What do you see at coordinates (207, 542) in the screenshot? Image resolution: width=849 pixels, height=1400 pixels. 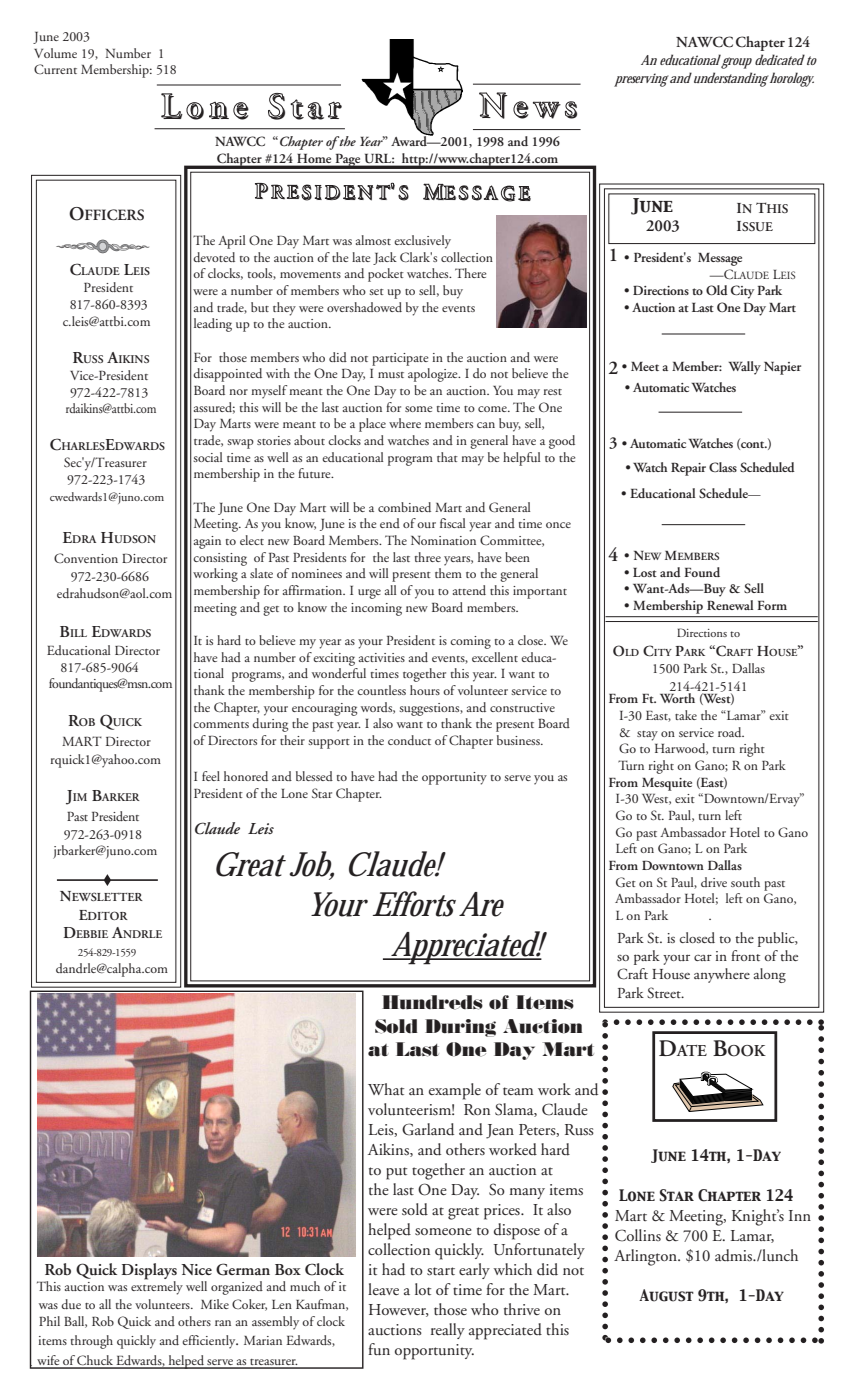 I see `again` at bounding box center [207, 542].
